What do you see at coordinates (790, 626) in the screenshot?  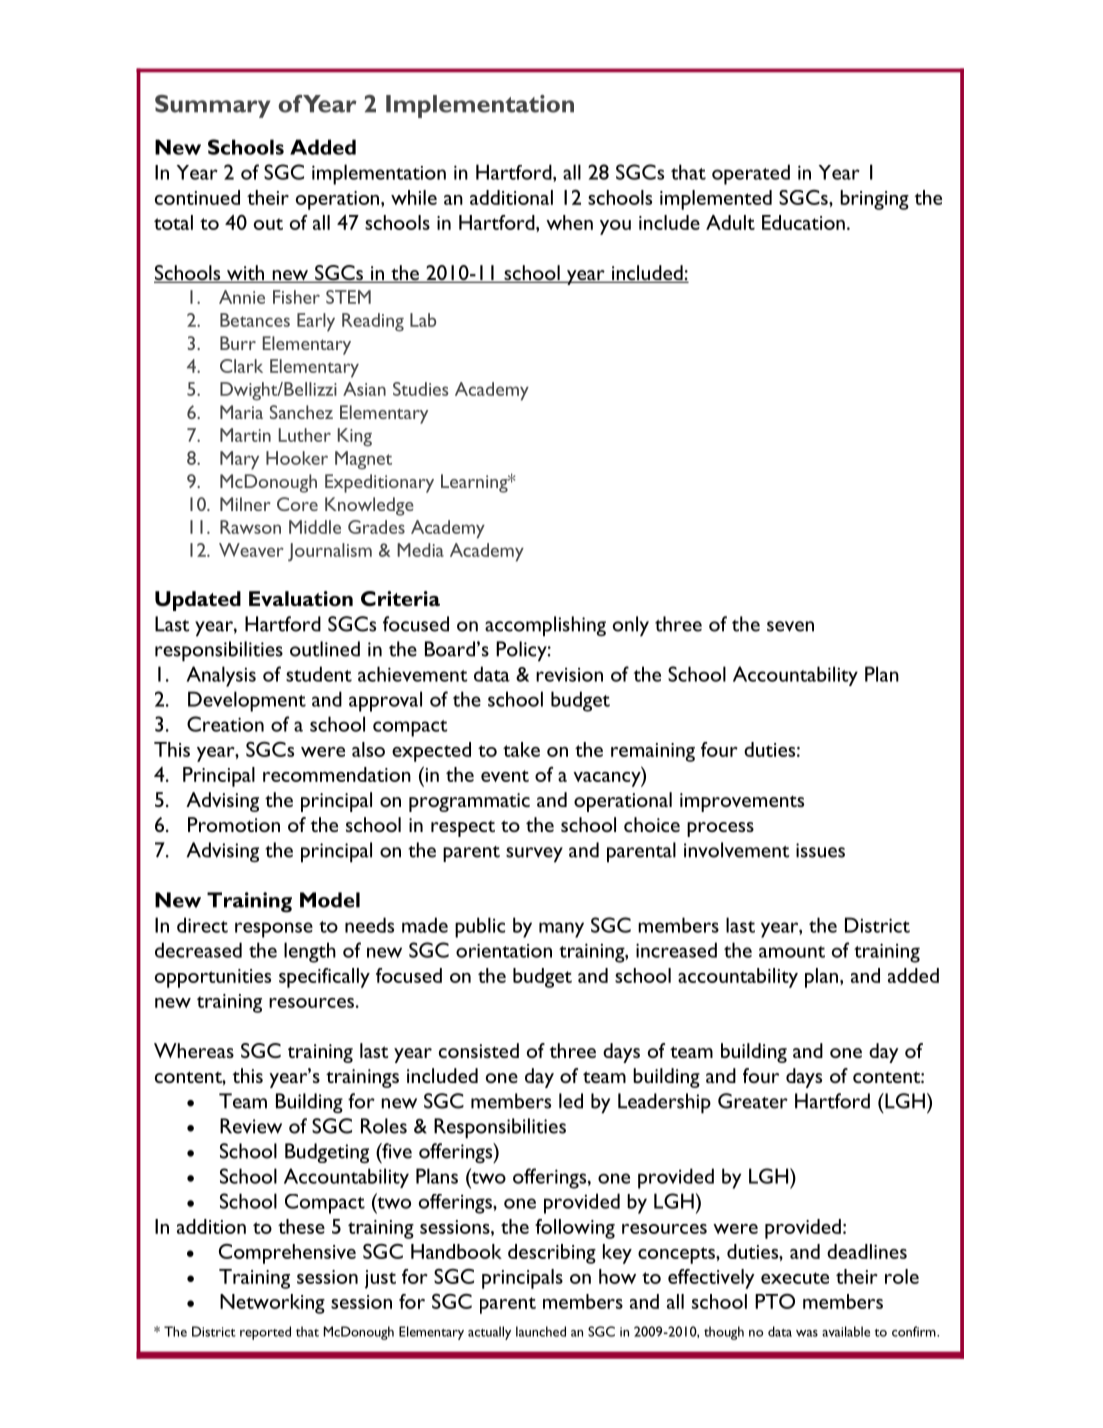 I see `seven` at bounding box center [790, 626].
